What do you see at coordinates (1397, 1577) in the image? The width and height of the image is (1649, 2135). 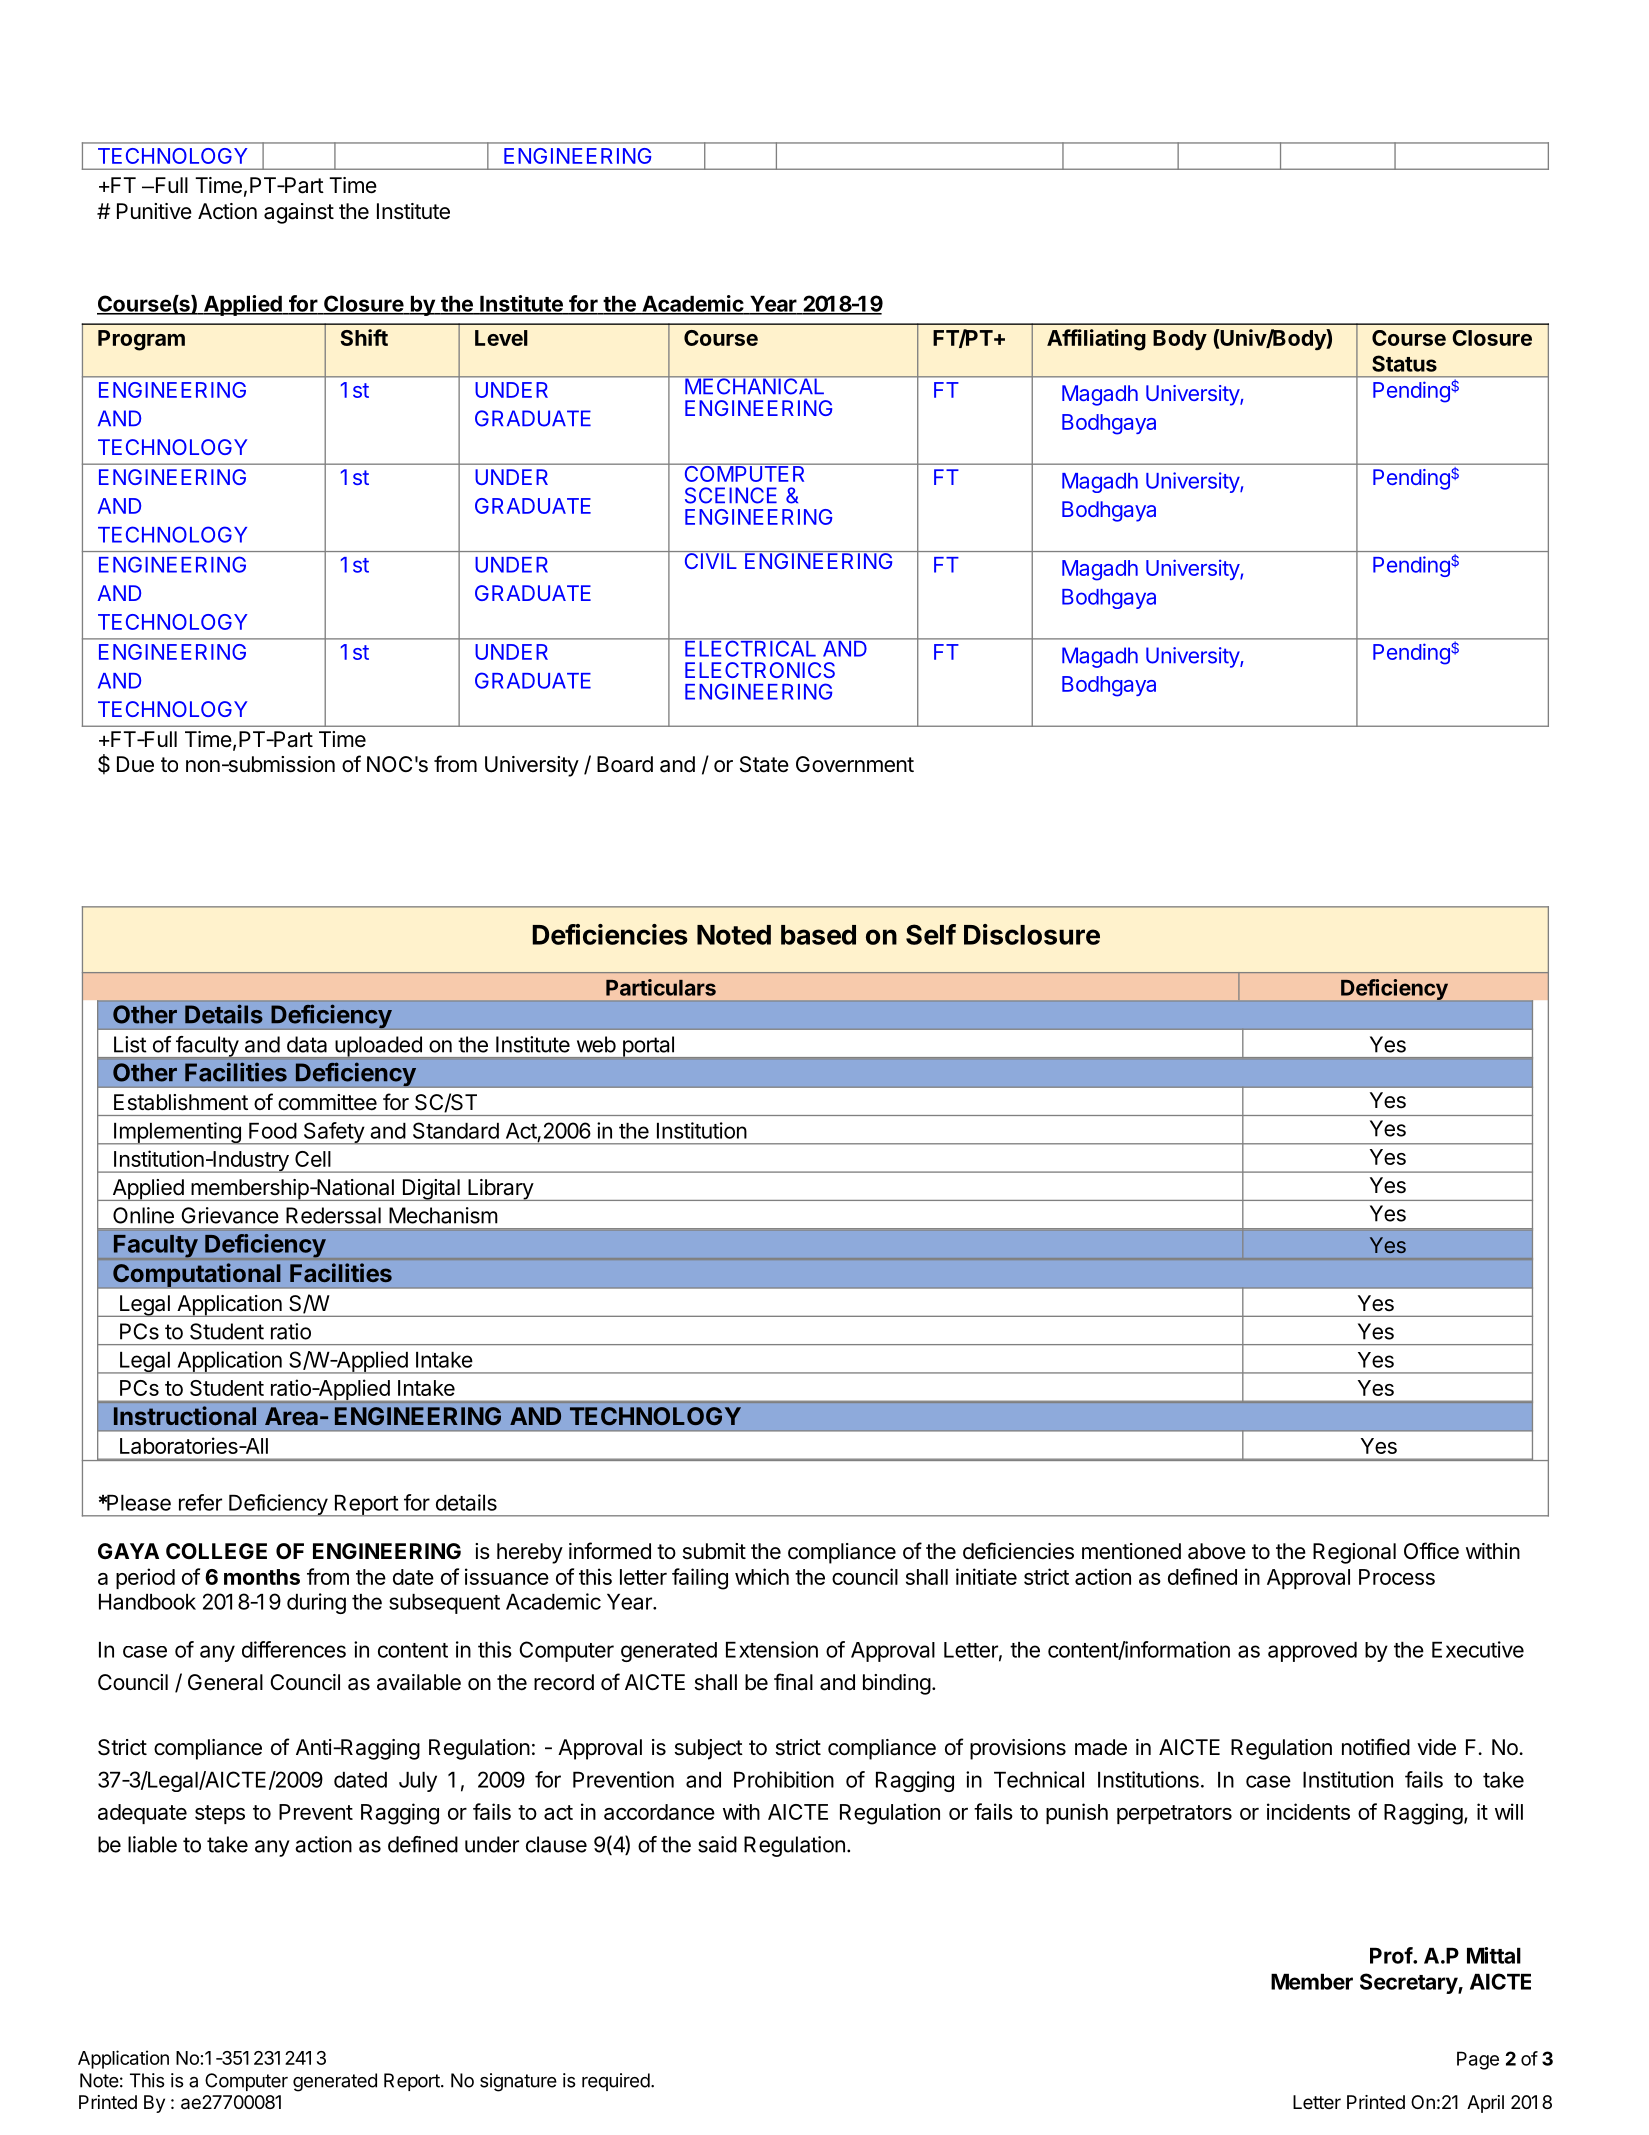 I see `Process` at bounding box center [1397, 1577].
